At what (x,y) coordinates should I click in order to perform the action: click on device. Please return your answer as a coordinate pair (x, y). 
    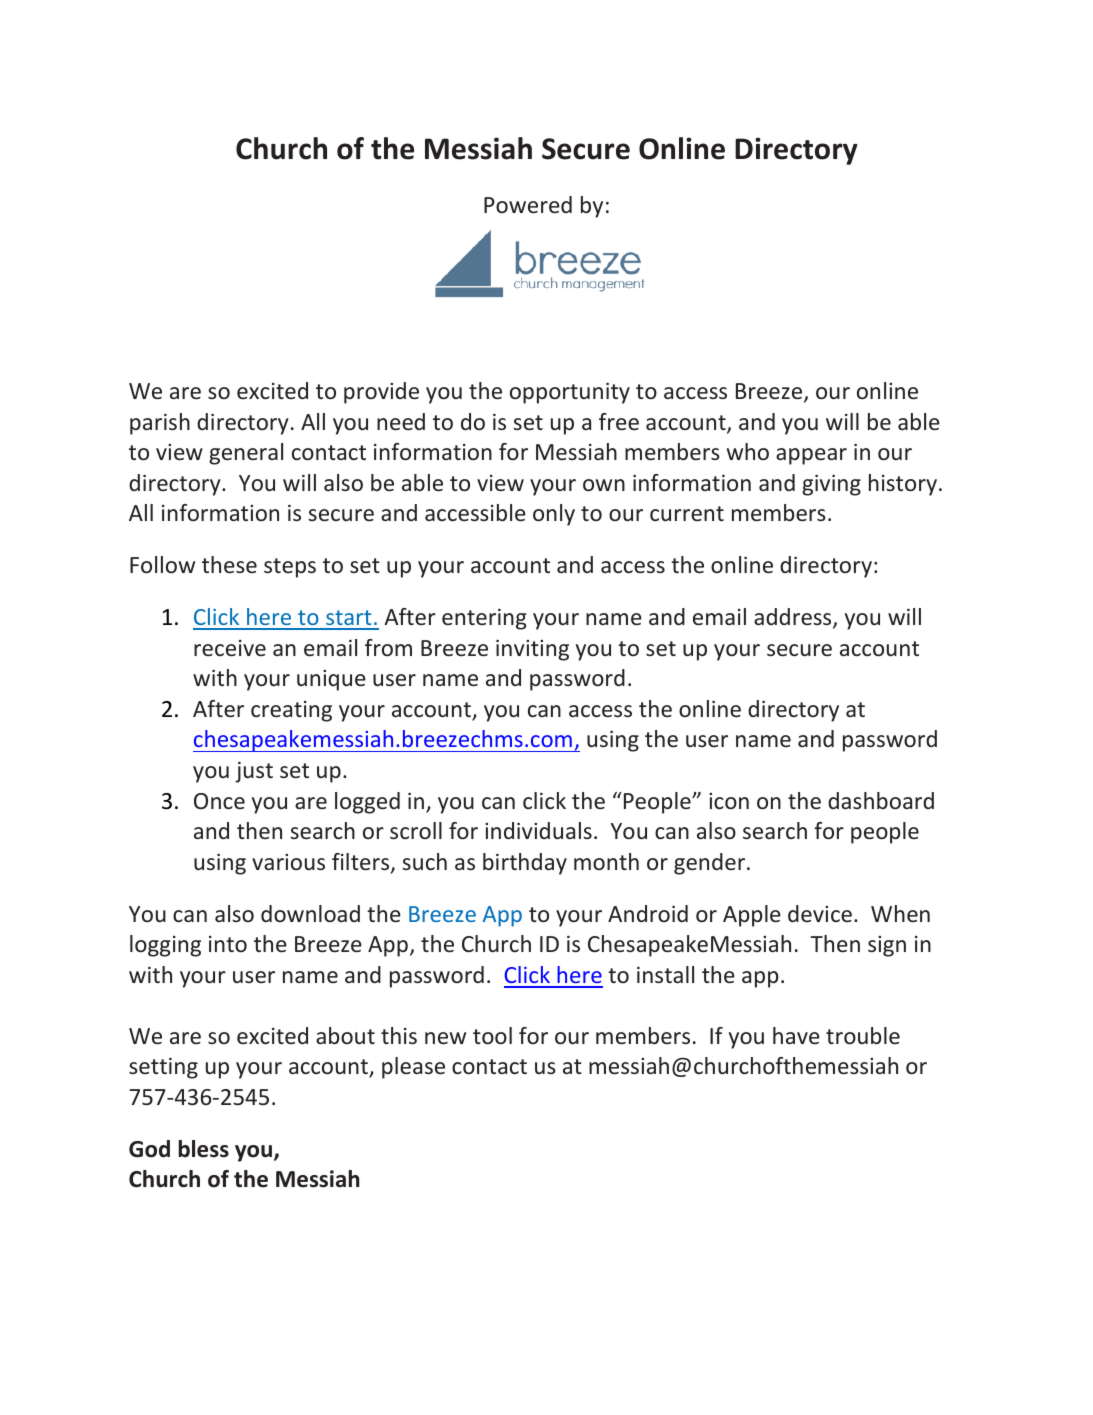
    Looking at the image, I should click on (820, 913).
